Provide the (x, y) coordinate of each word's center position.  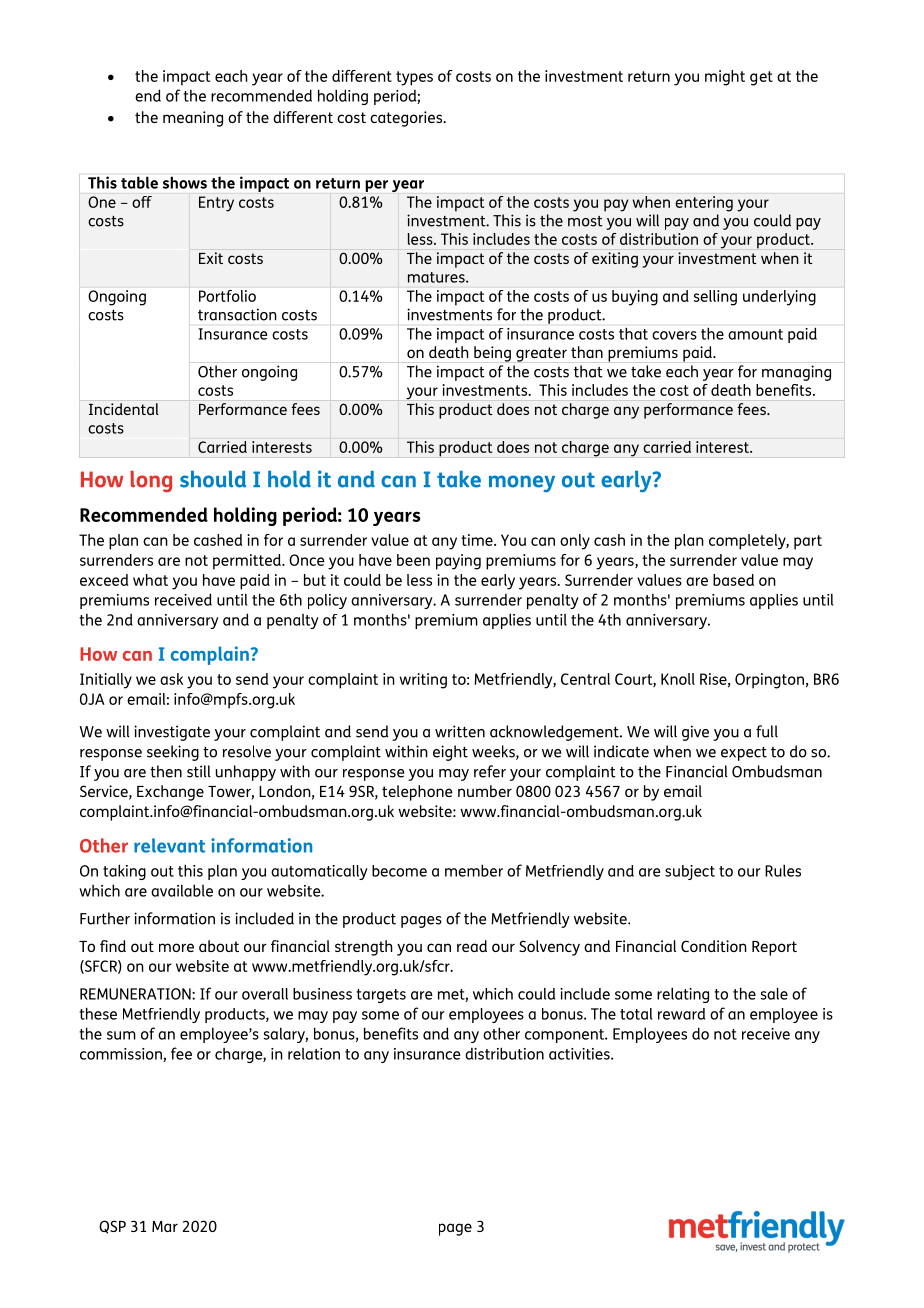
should (213, 479)
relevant (169, 845)
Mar (165, 1226)
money (522, 483)
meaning (193, 119)
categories (407, 119)
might (725, 78)
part (808, 542)
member (474, 870)
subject (690, 872)
